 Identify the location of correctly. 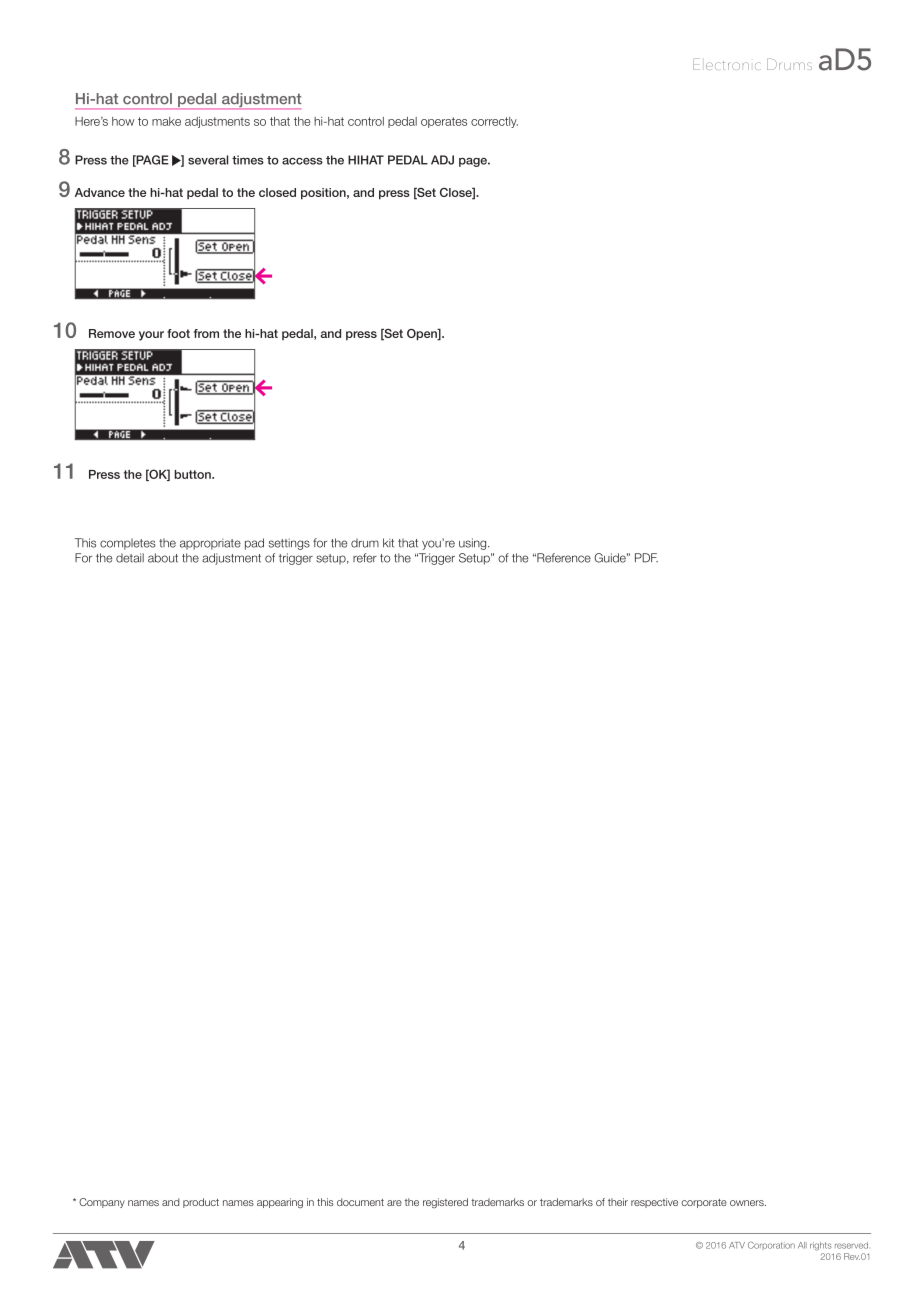
(494, 122).
